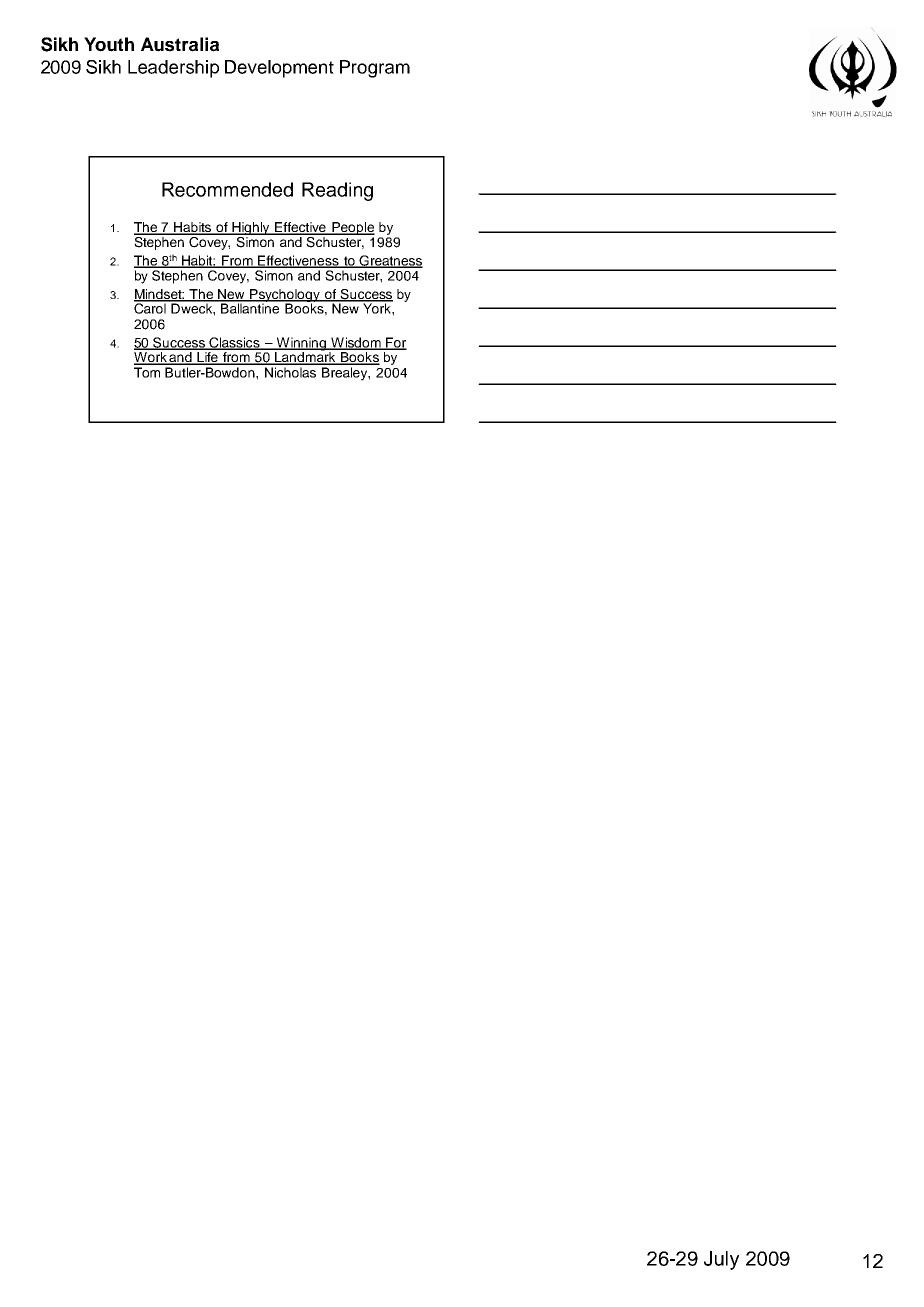 Image resolution: width=924 pixels, height=1307 pixels. What do you see at coordinates (390, 261) in the page?
I see `Greatness` at bounding box center [390, 261].
